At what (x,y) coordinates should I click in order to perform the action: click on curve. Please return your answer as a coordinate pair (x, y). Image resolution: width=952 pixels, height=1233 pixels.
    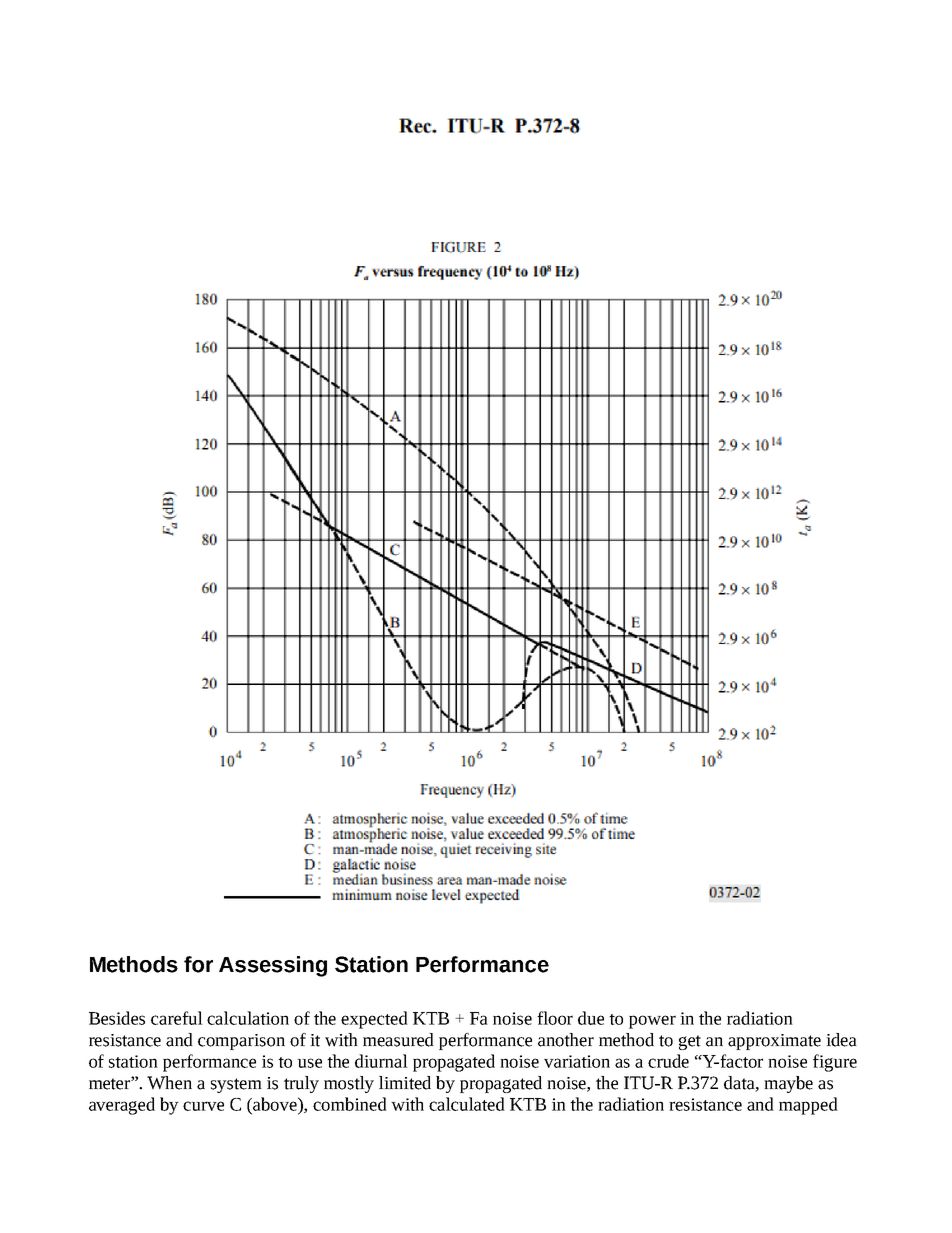
    Looking at the image, I should click on (203, 1106).
